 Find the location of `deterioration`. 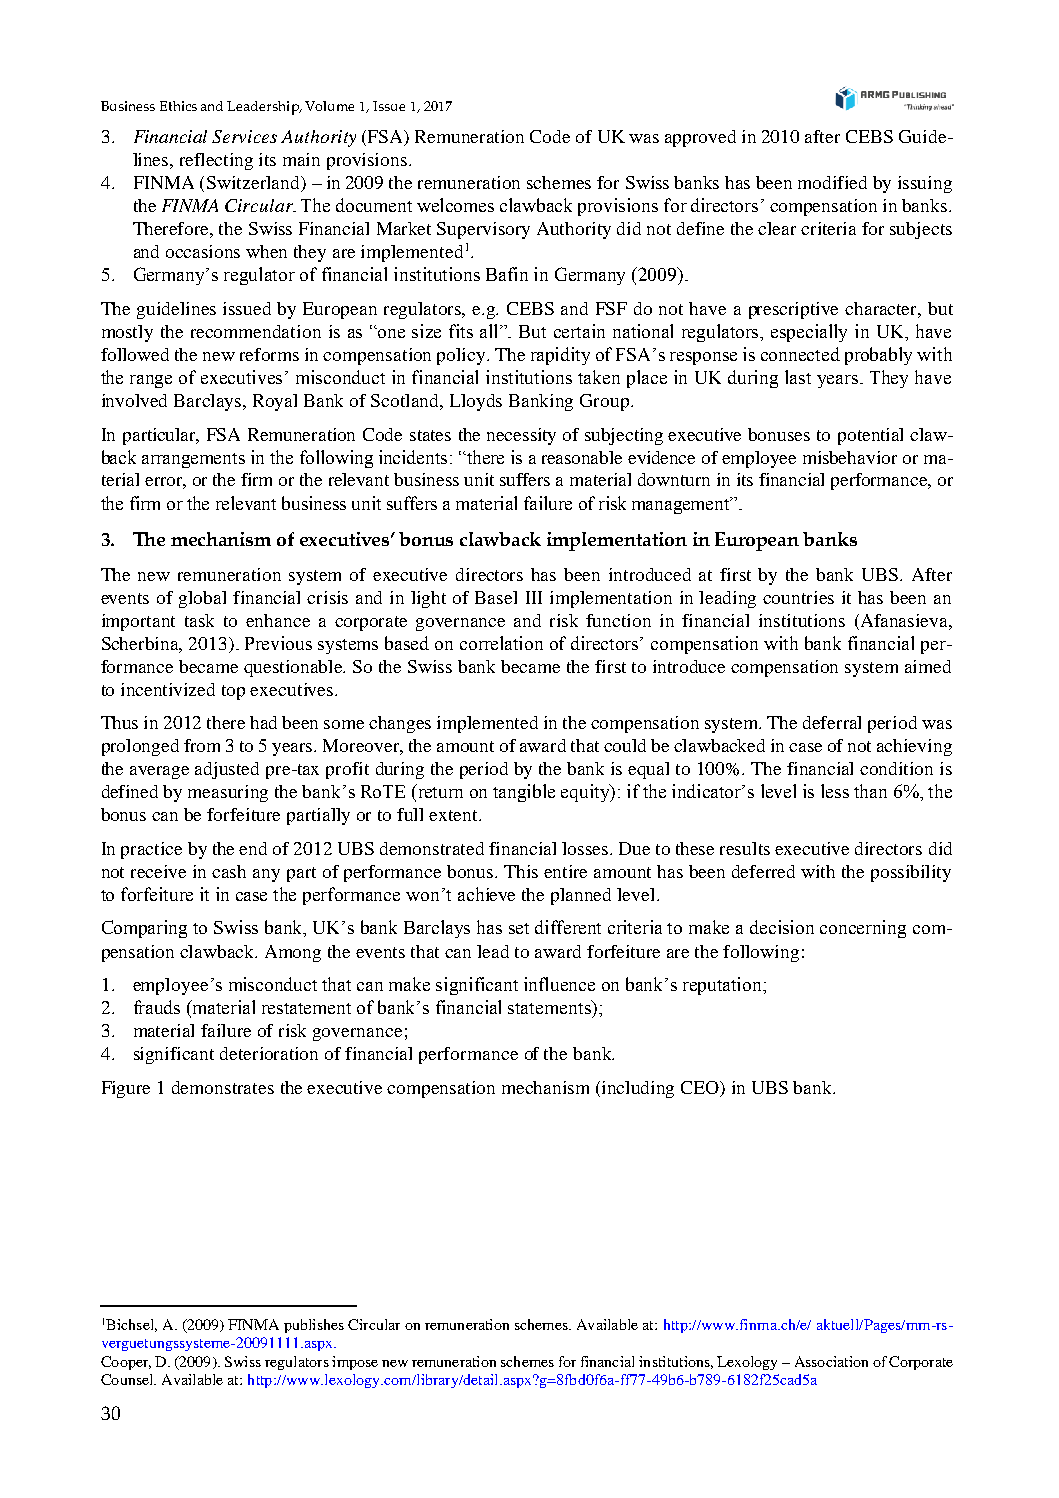

deterioration is located at coordinates (269, 1053).
